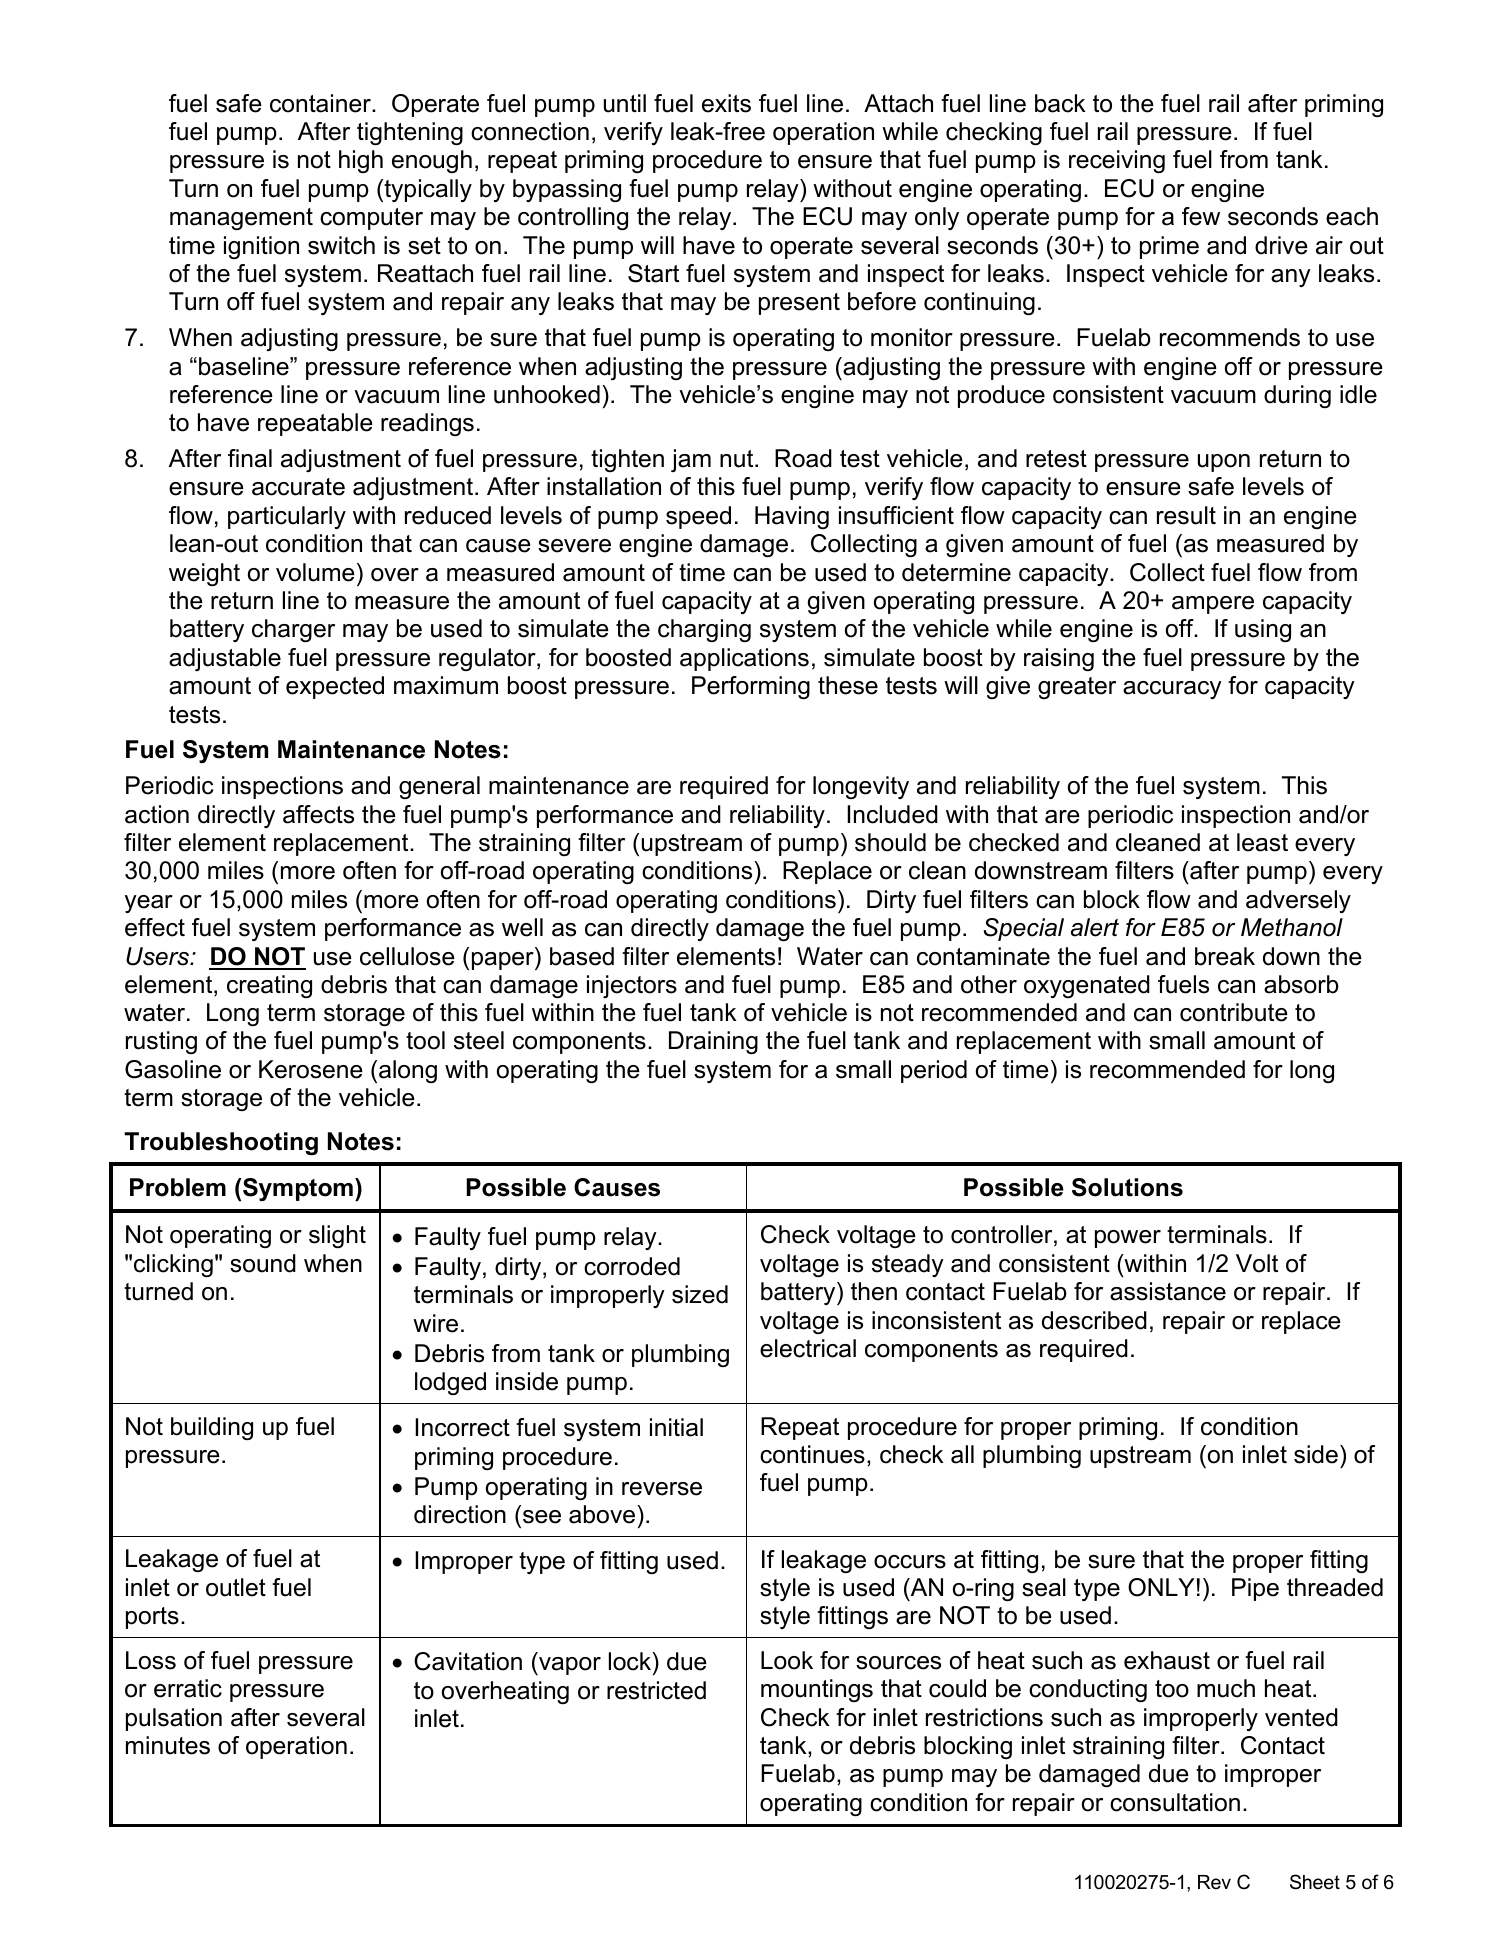  Describe the element at coordinates (726, 103) in the screenshot. I see `exits` at that location.
